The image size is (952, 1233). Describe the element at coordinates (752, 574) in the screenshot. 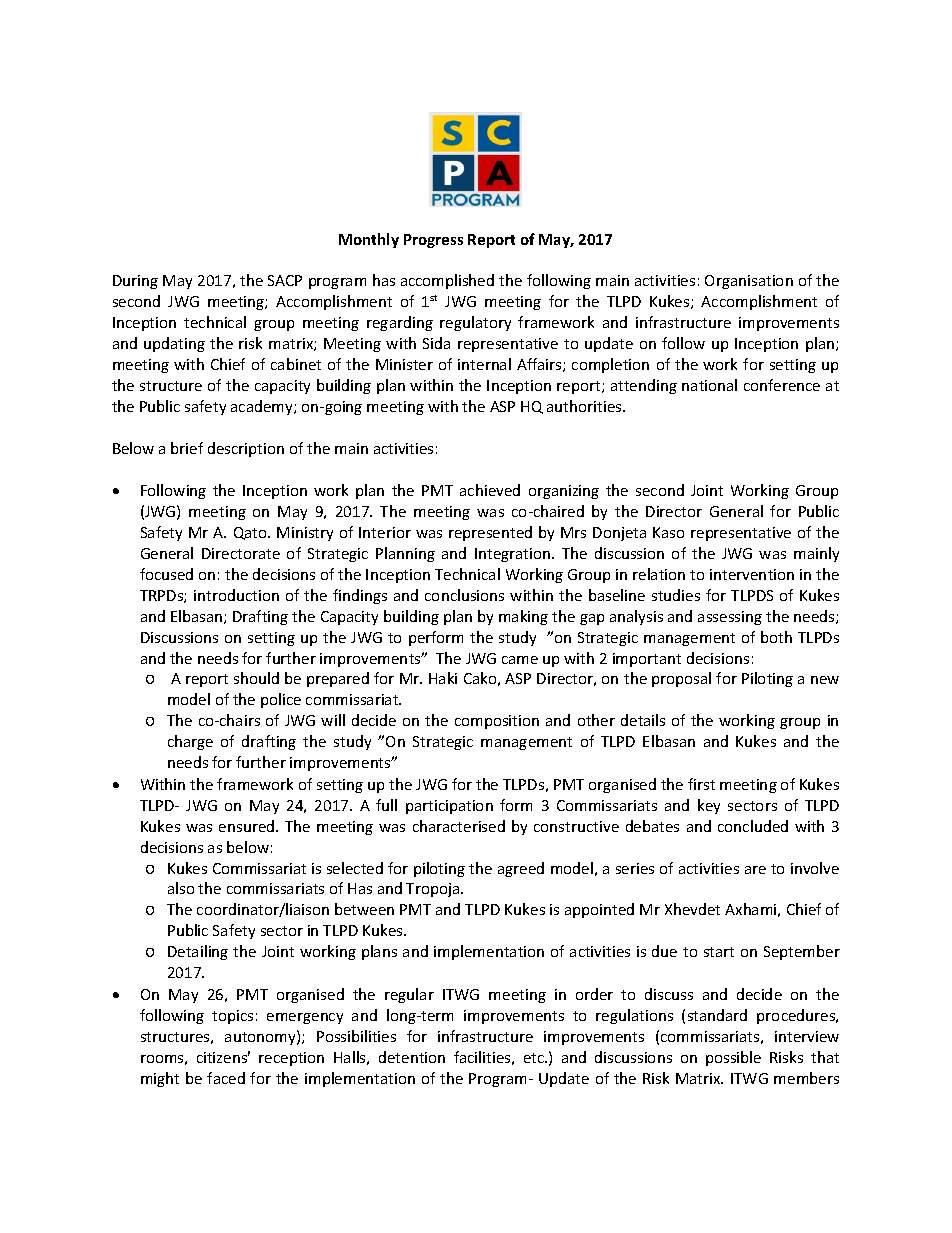

I see `intervention` at that location.
